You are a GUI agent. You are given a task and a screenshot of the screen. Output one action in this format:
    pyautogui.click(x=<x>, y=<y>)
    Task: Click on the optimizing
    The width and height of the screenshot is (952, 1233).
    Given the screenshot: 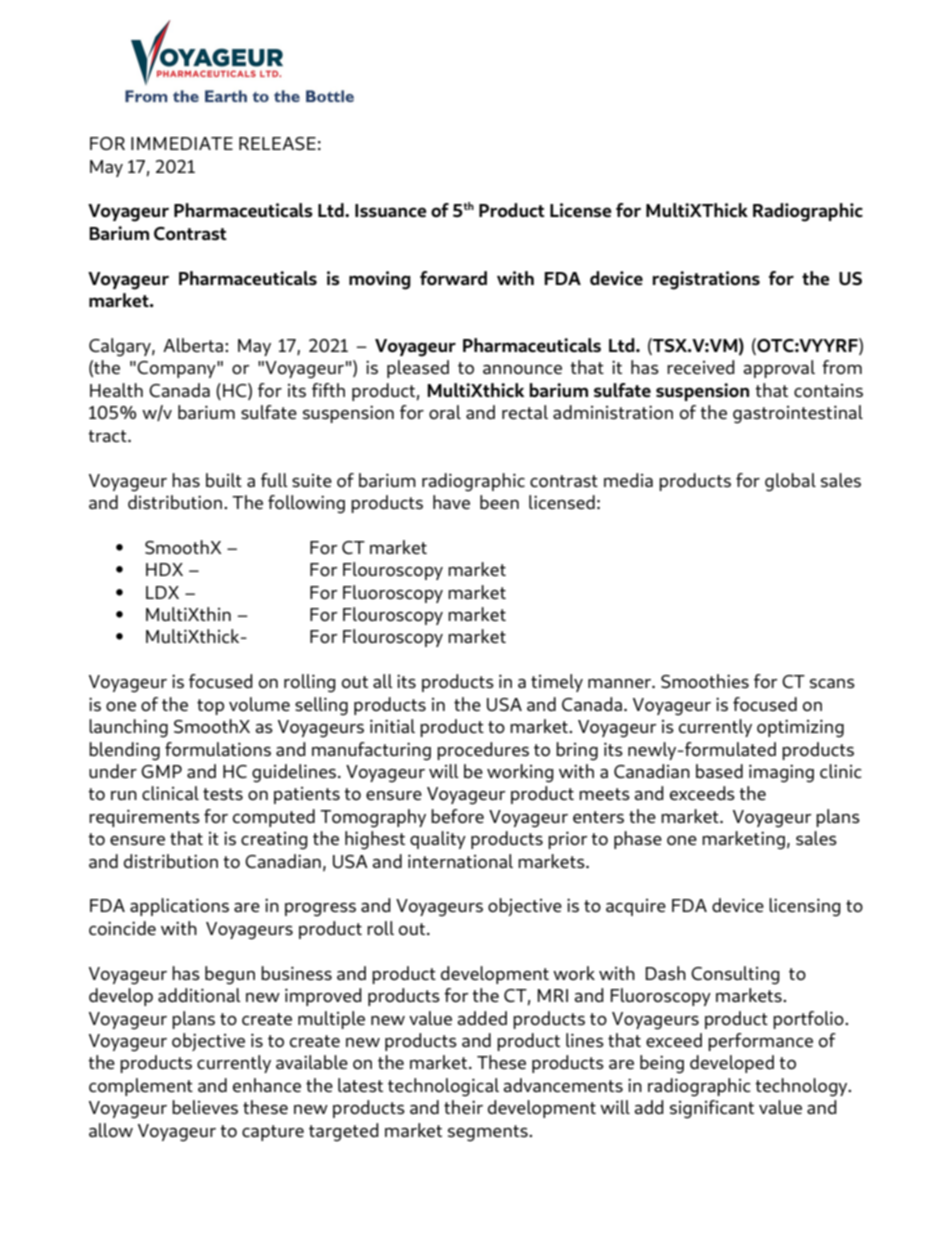 What is the action you would take?
    pyautogui.click(x=800, y=729)
